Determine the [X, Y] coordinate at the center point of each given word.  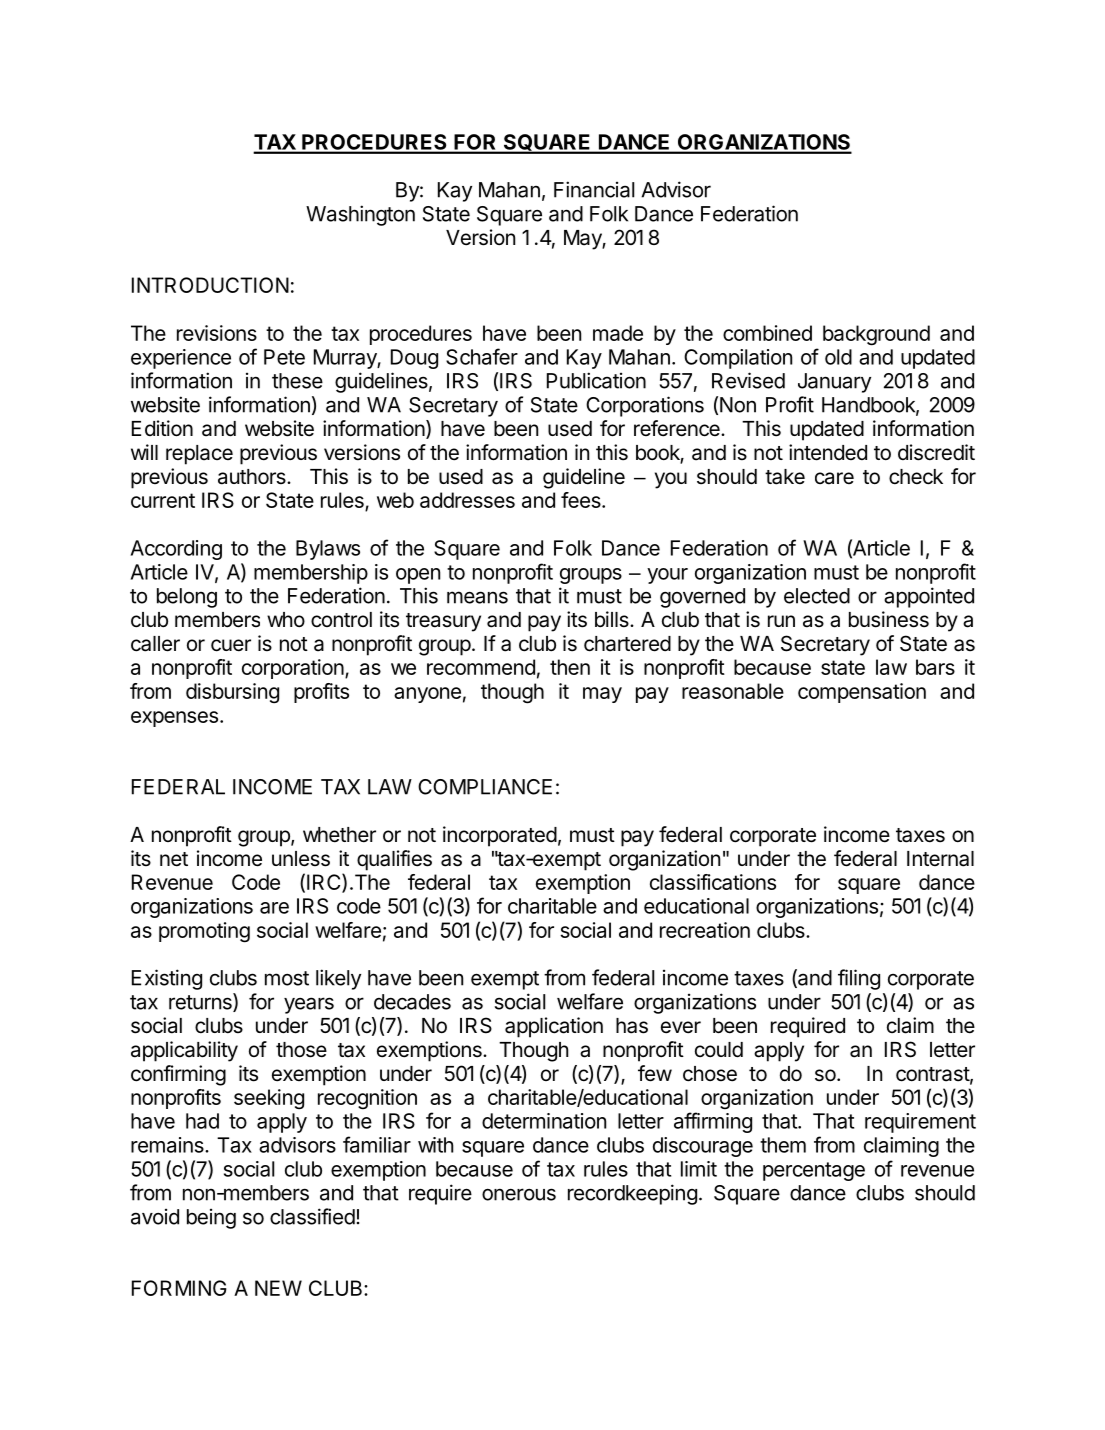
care [834, 478]
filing [859, 979]
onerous [519, 1194]
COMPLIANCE [485, 787]
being [211, 1219]
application [554, 1027]
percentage [814, 1171]
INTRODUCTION [210, 285]
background [876, 335]
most [287, 978]
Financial [594, 189]
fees [582, 500]
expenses [174, 719]
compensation [862, 693]
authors [253, 477]
